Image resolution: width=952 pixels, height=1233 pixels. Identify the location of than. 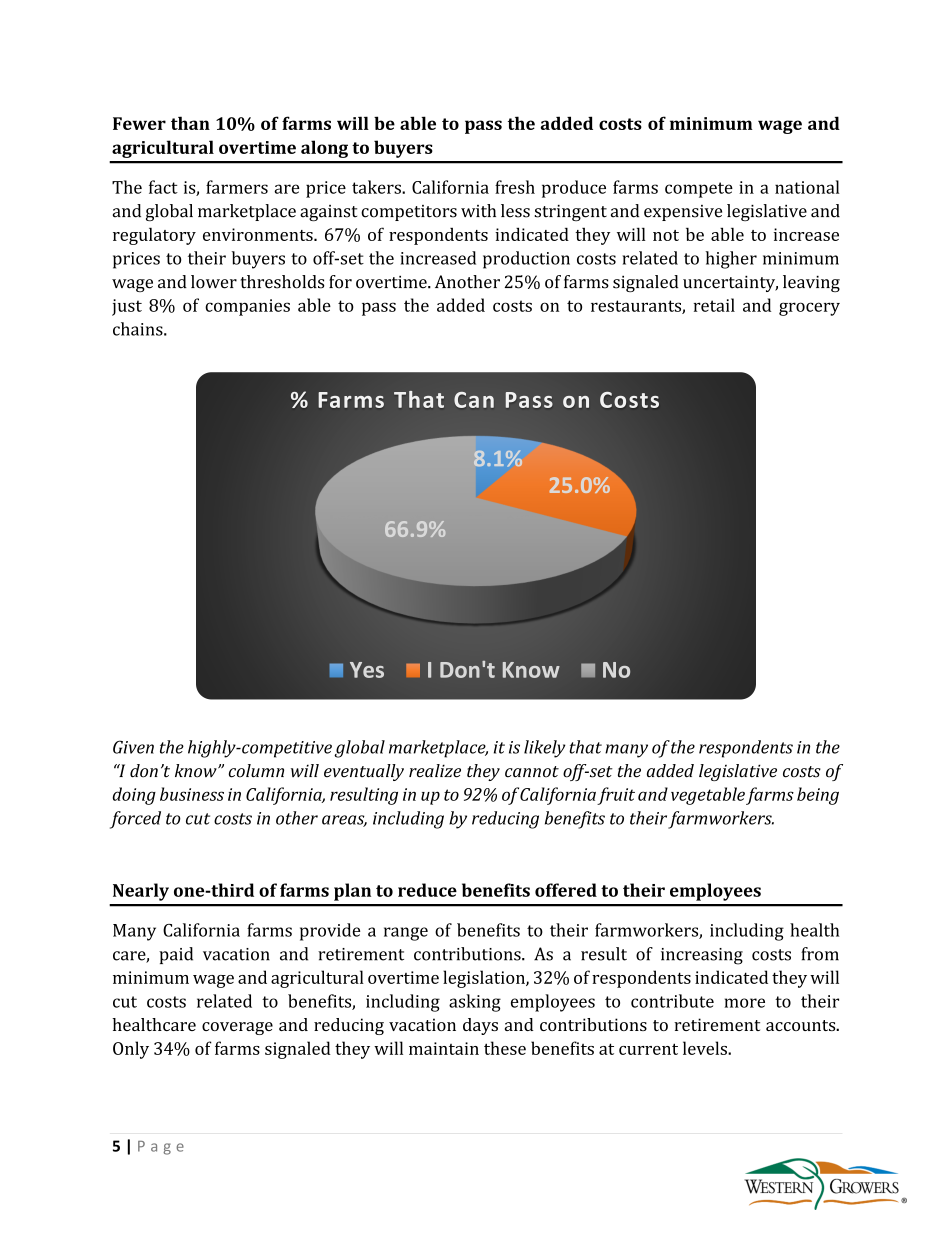
(190, 123).
